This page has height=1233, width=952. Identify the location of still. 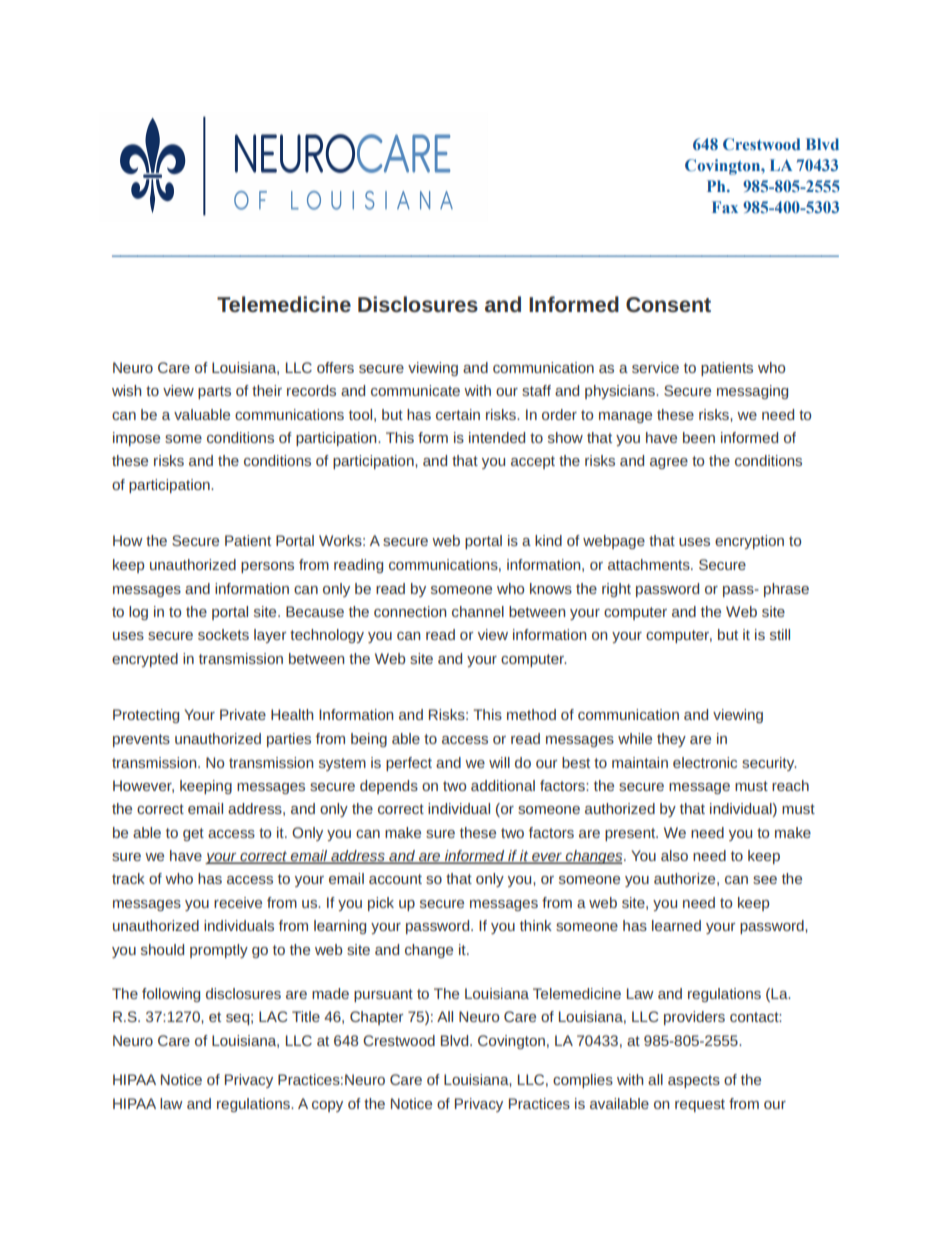
(780, 634).
